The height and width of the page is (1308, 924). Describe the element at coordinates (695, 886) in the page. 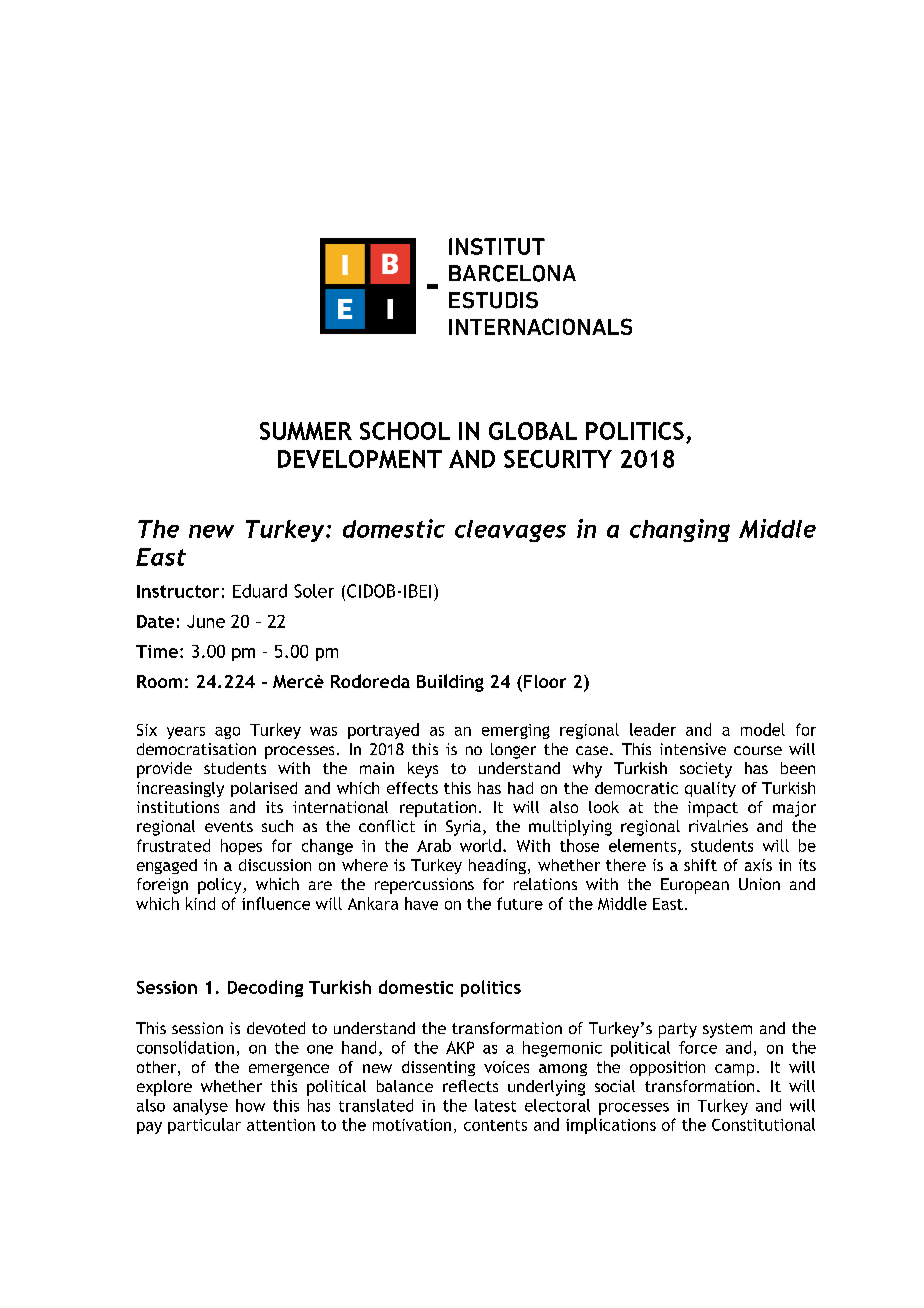

I see `European` at that location.
